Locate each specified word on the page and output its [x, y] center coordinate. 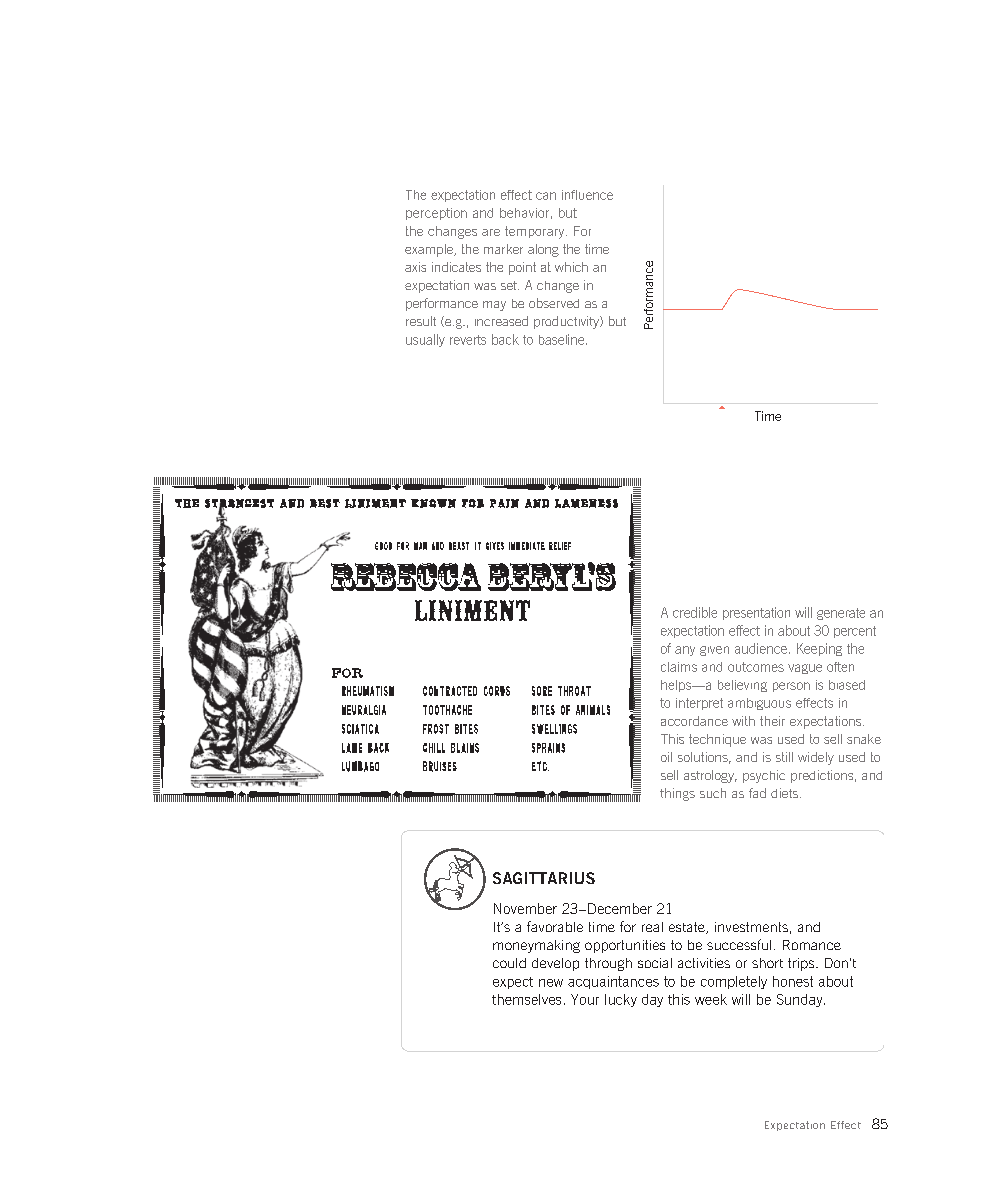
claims [679, 667]
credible [695, 612]
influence [587, 195]
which [571, 267]
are [491, 232]
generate [841, 614]
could [509, 963]
